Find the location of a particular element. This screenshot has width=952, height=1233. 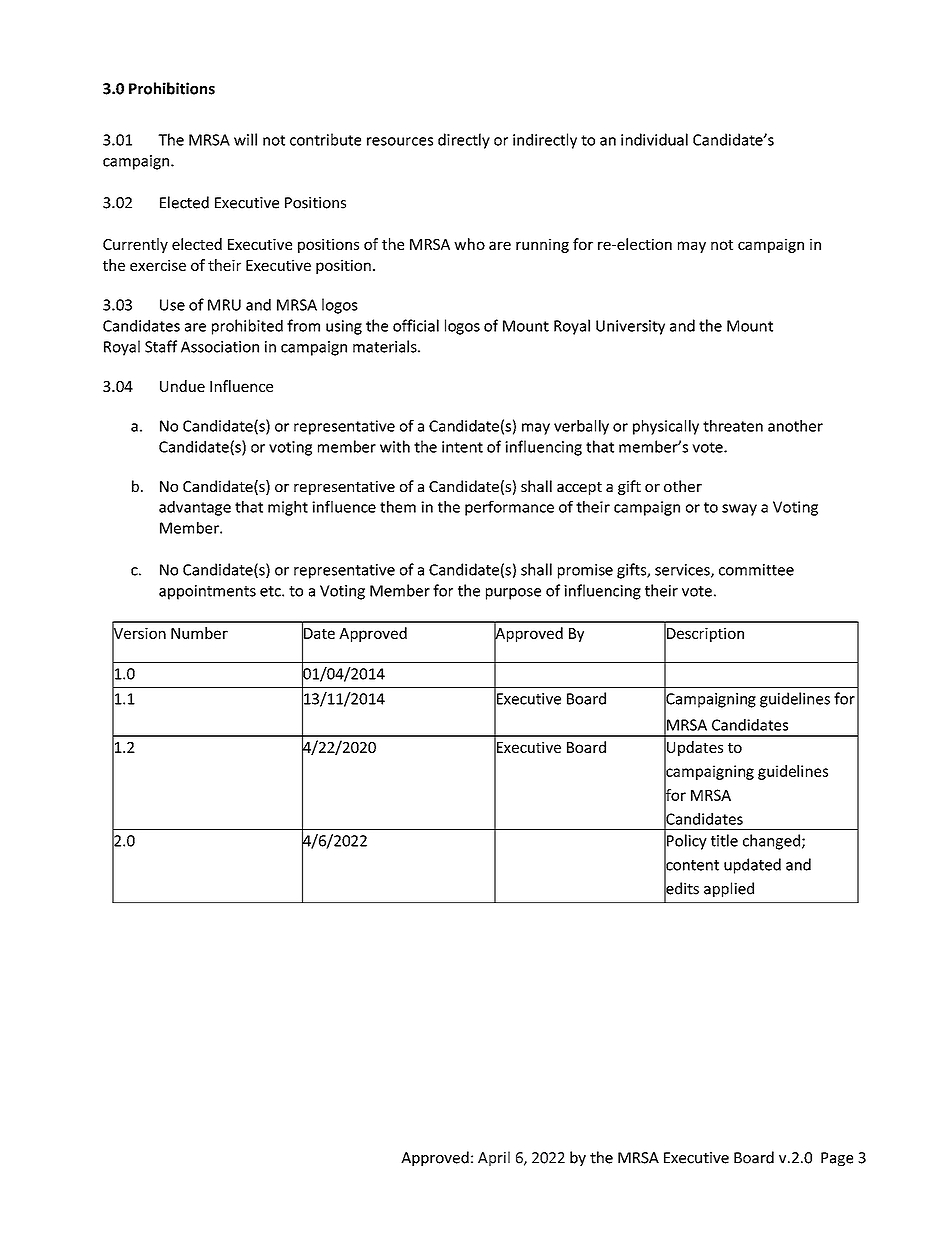

committee is located at coordinates (756, 570).
